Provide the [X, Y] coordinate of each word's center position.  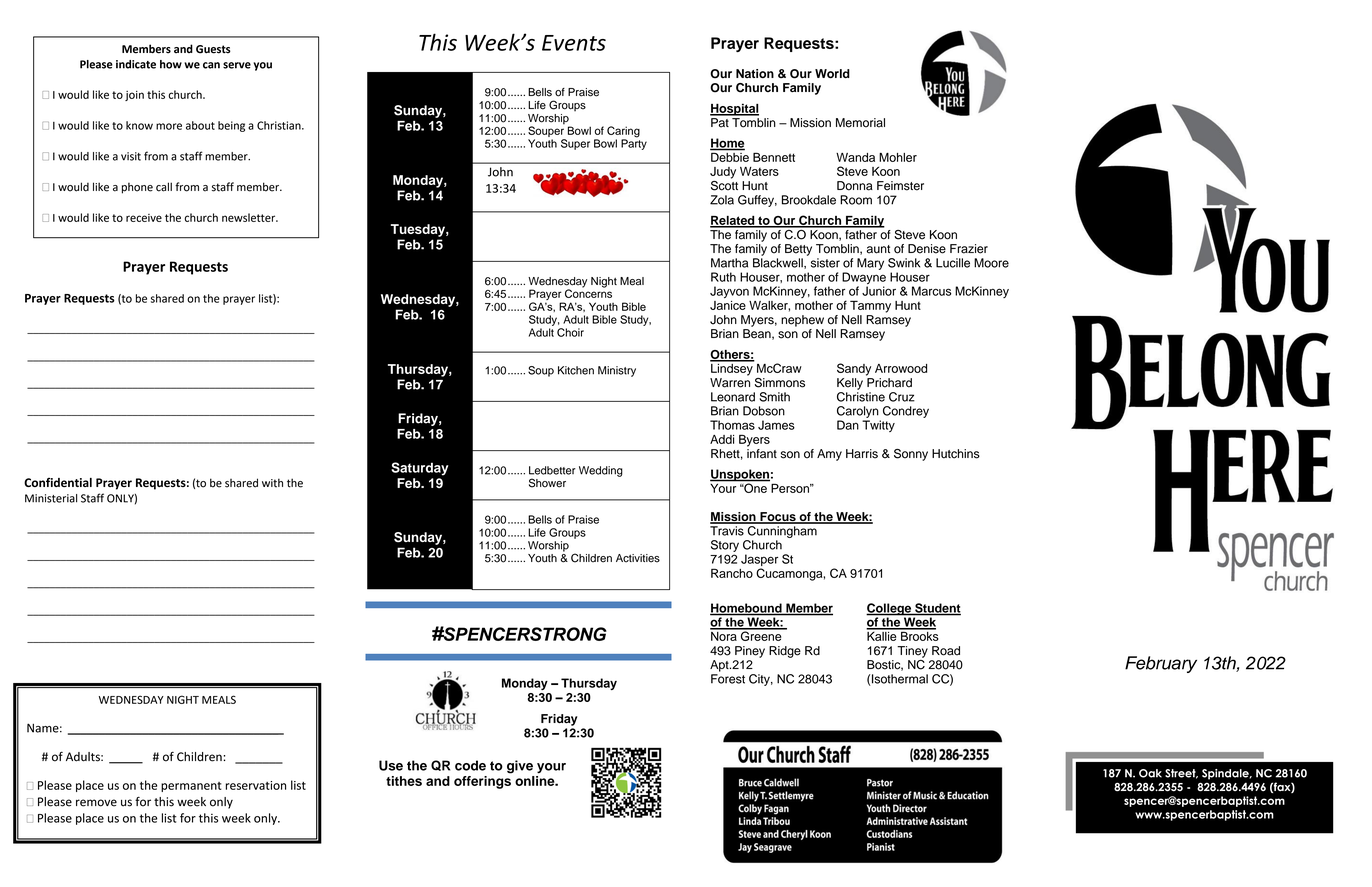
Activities [638, 558]
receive [144, 218]
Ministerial [51, 498]
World [832, 73]
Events [574, 43]
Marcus [931, 291]
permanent [191, 787]
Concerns [588, 292]
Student [937, 609]
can [211, 65]
